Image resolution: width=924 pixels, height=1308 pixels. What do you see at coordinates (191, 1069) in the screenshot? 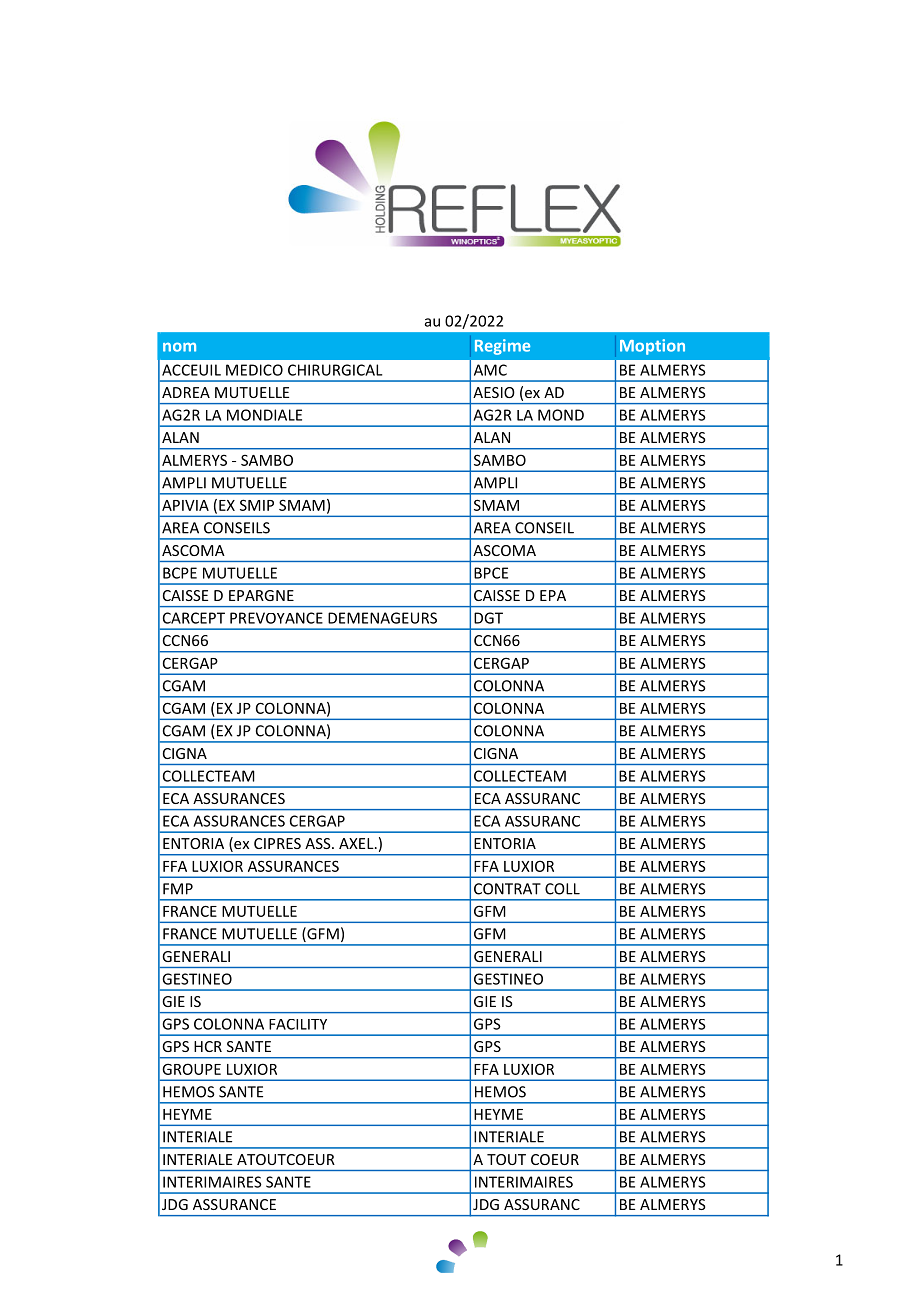
I see `GROUPE` at bounding box center [191, 1069].
